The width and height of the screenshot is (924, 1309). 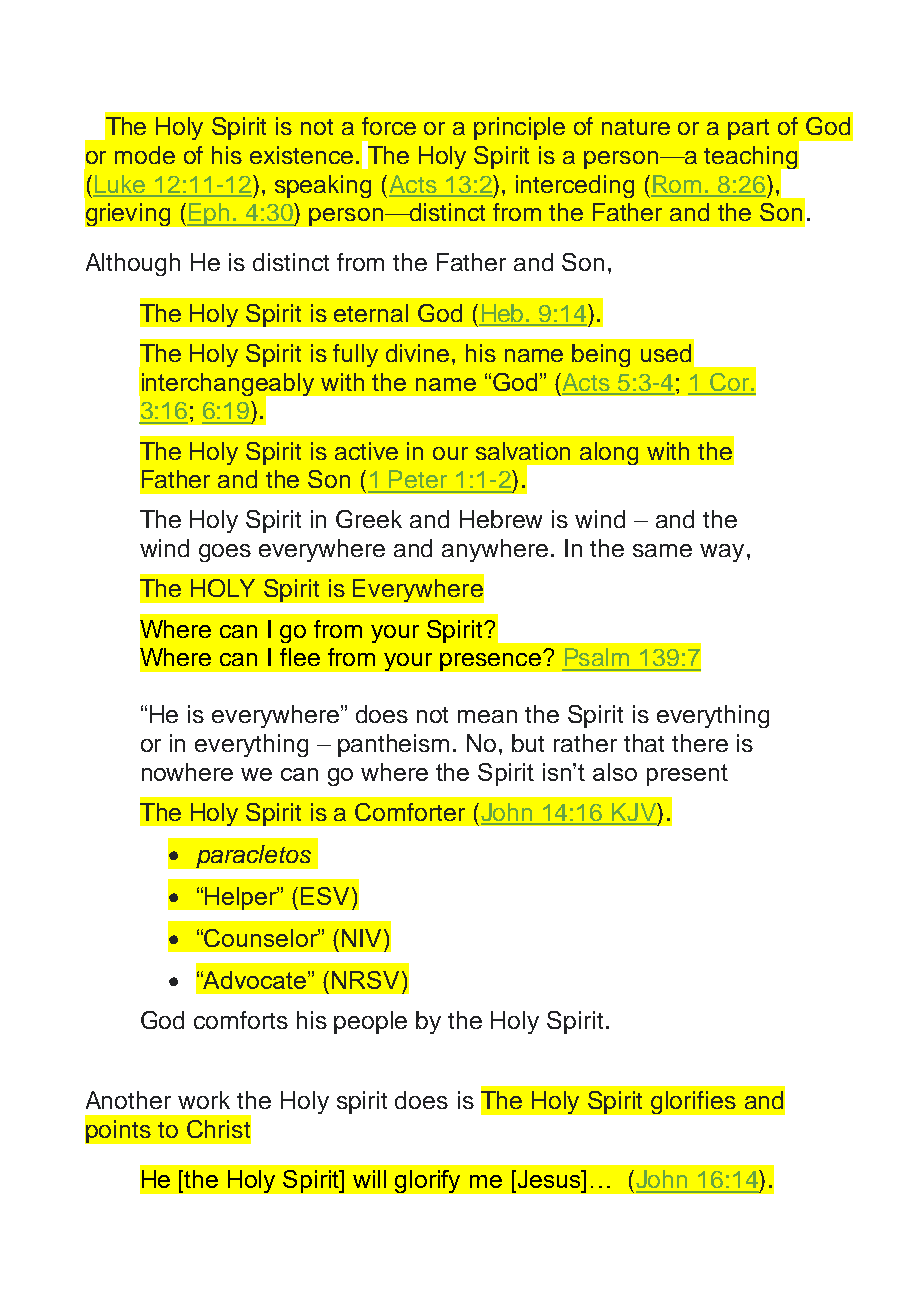 What do you see at coordinates (417, 353) in the screenshot?
I see `divine` at bounding box center [417, 353].
